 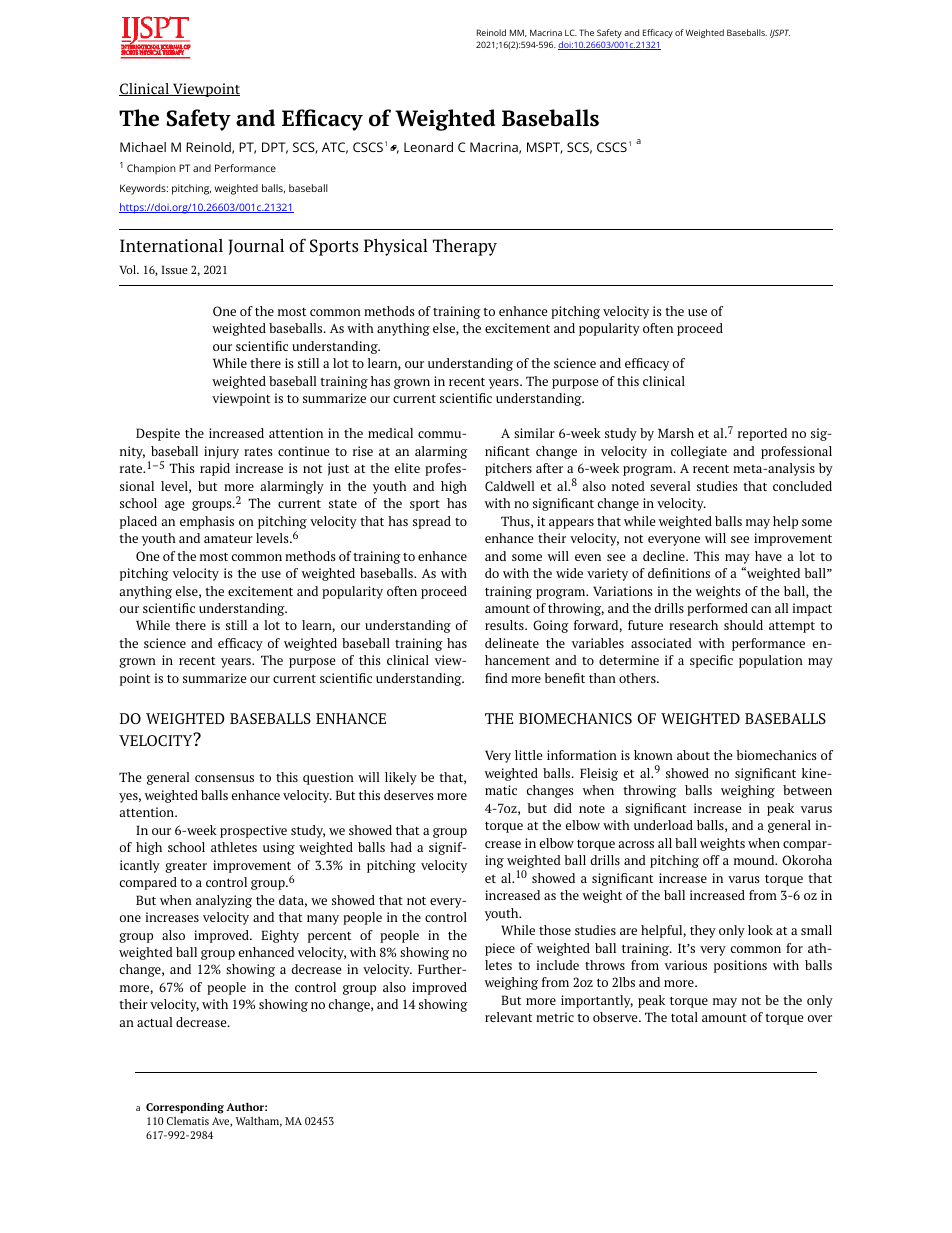 I want to click on should, so click(x=743, y=625).
